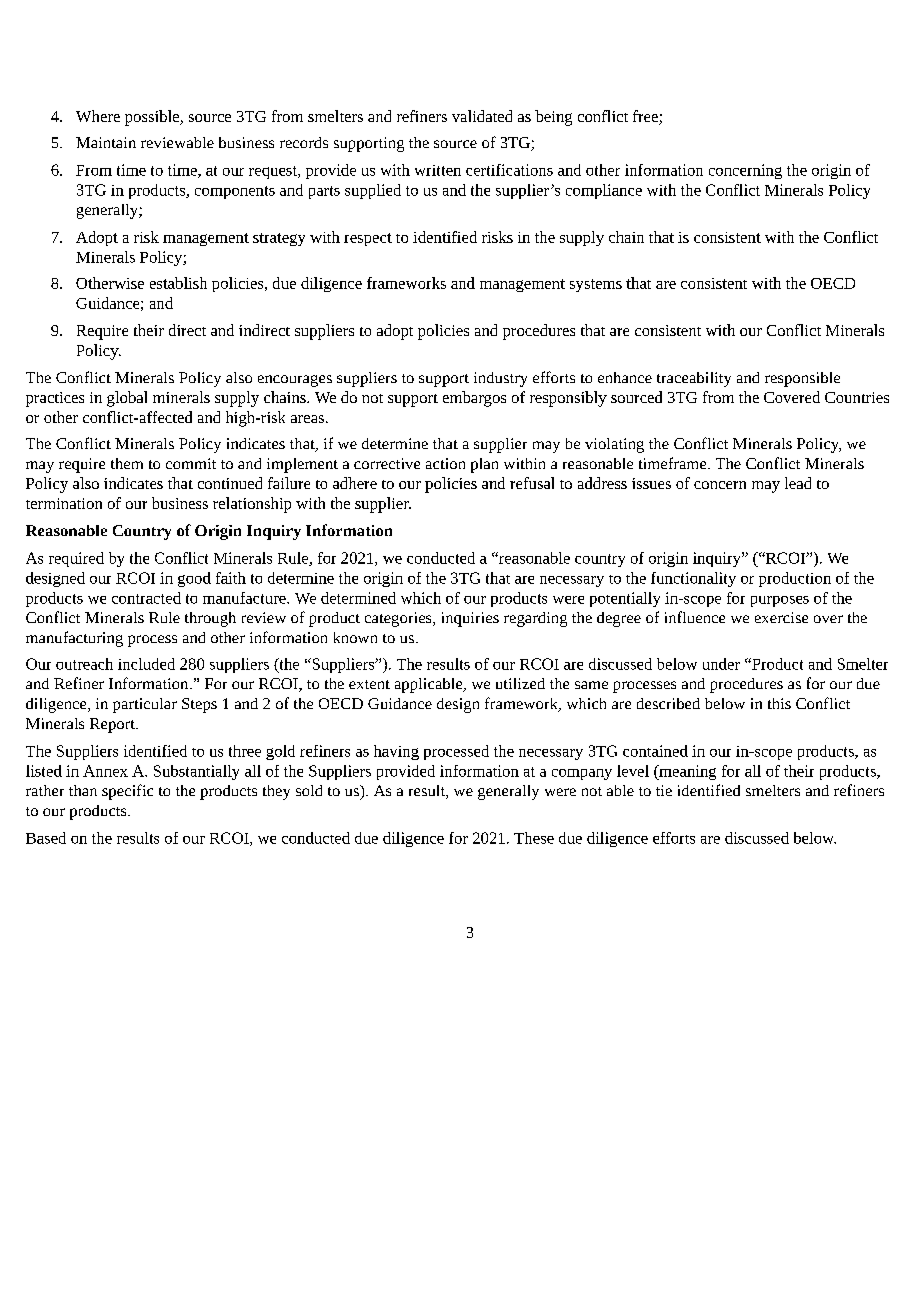  I want to click on These, so click(534, 838).
